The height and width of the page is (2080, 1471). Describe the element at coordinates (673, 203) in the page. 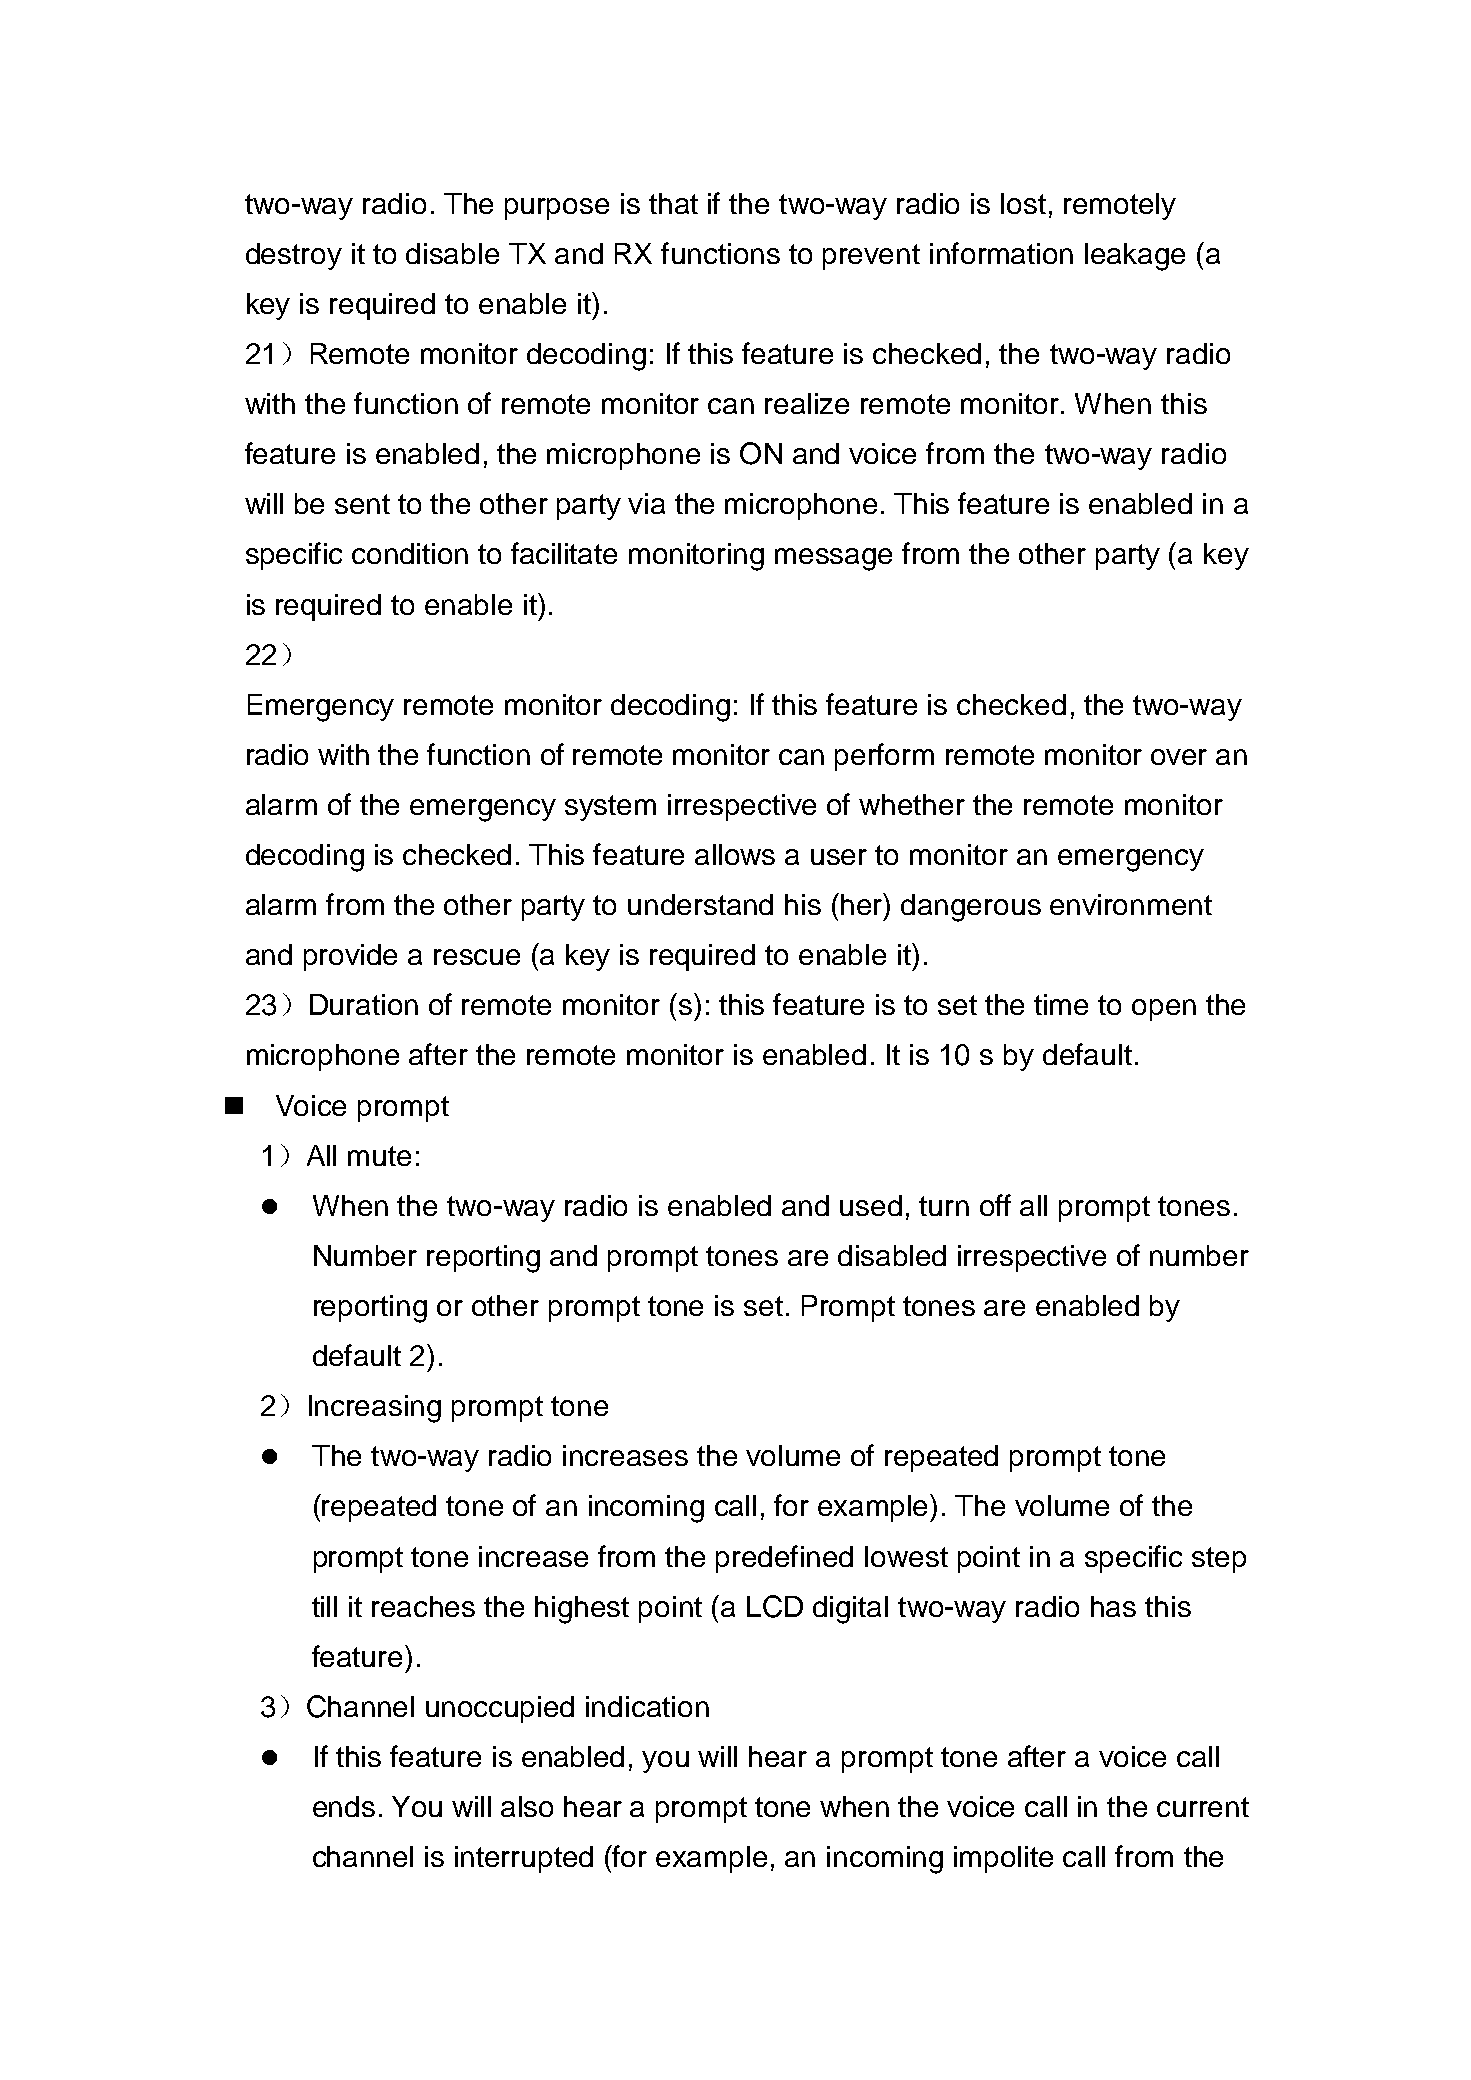

I see `that` at that location.
